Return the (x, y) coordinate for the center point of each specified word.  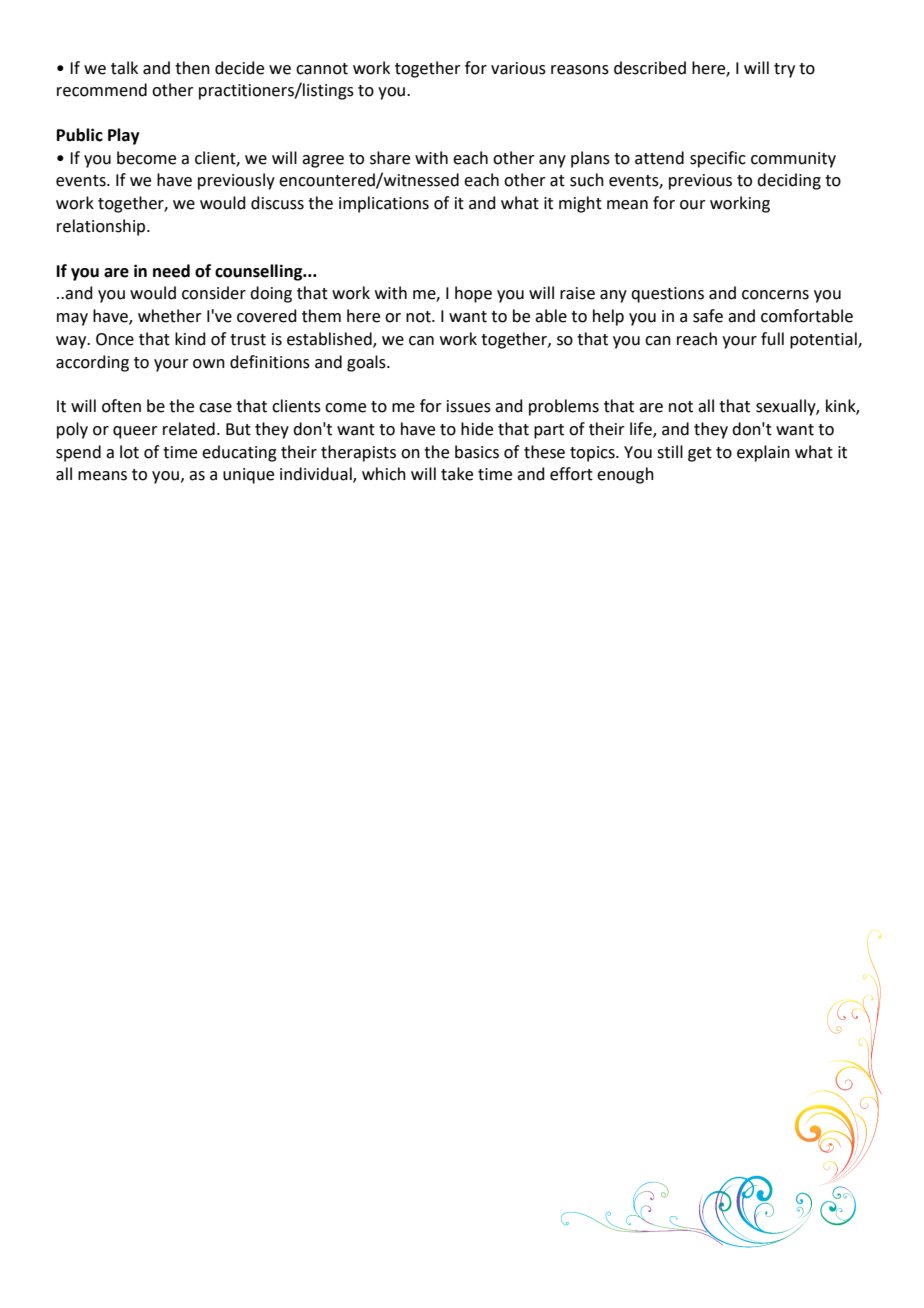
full (772, 339)
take (457, 474)
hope (473, 294)
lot (129, 452)
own (209, 364)
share (390, 158)
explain (763, 453)
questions (667, 295)
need (171, 271)
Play (124, 136)
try (784, 70)
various (518, 68)
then (192, 68)
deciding (789, 181)
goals (367, 363)
